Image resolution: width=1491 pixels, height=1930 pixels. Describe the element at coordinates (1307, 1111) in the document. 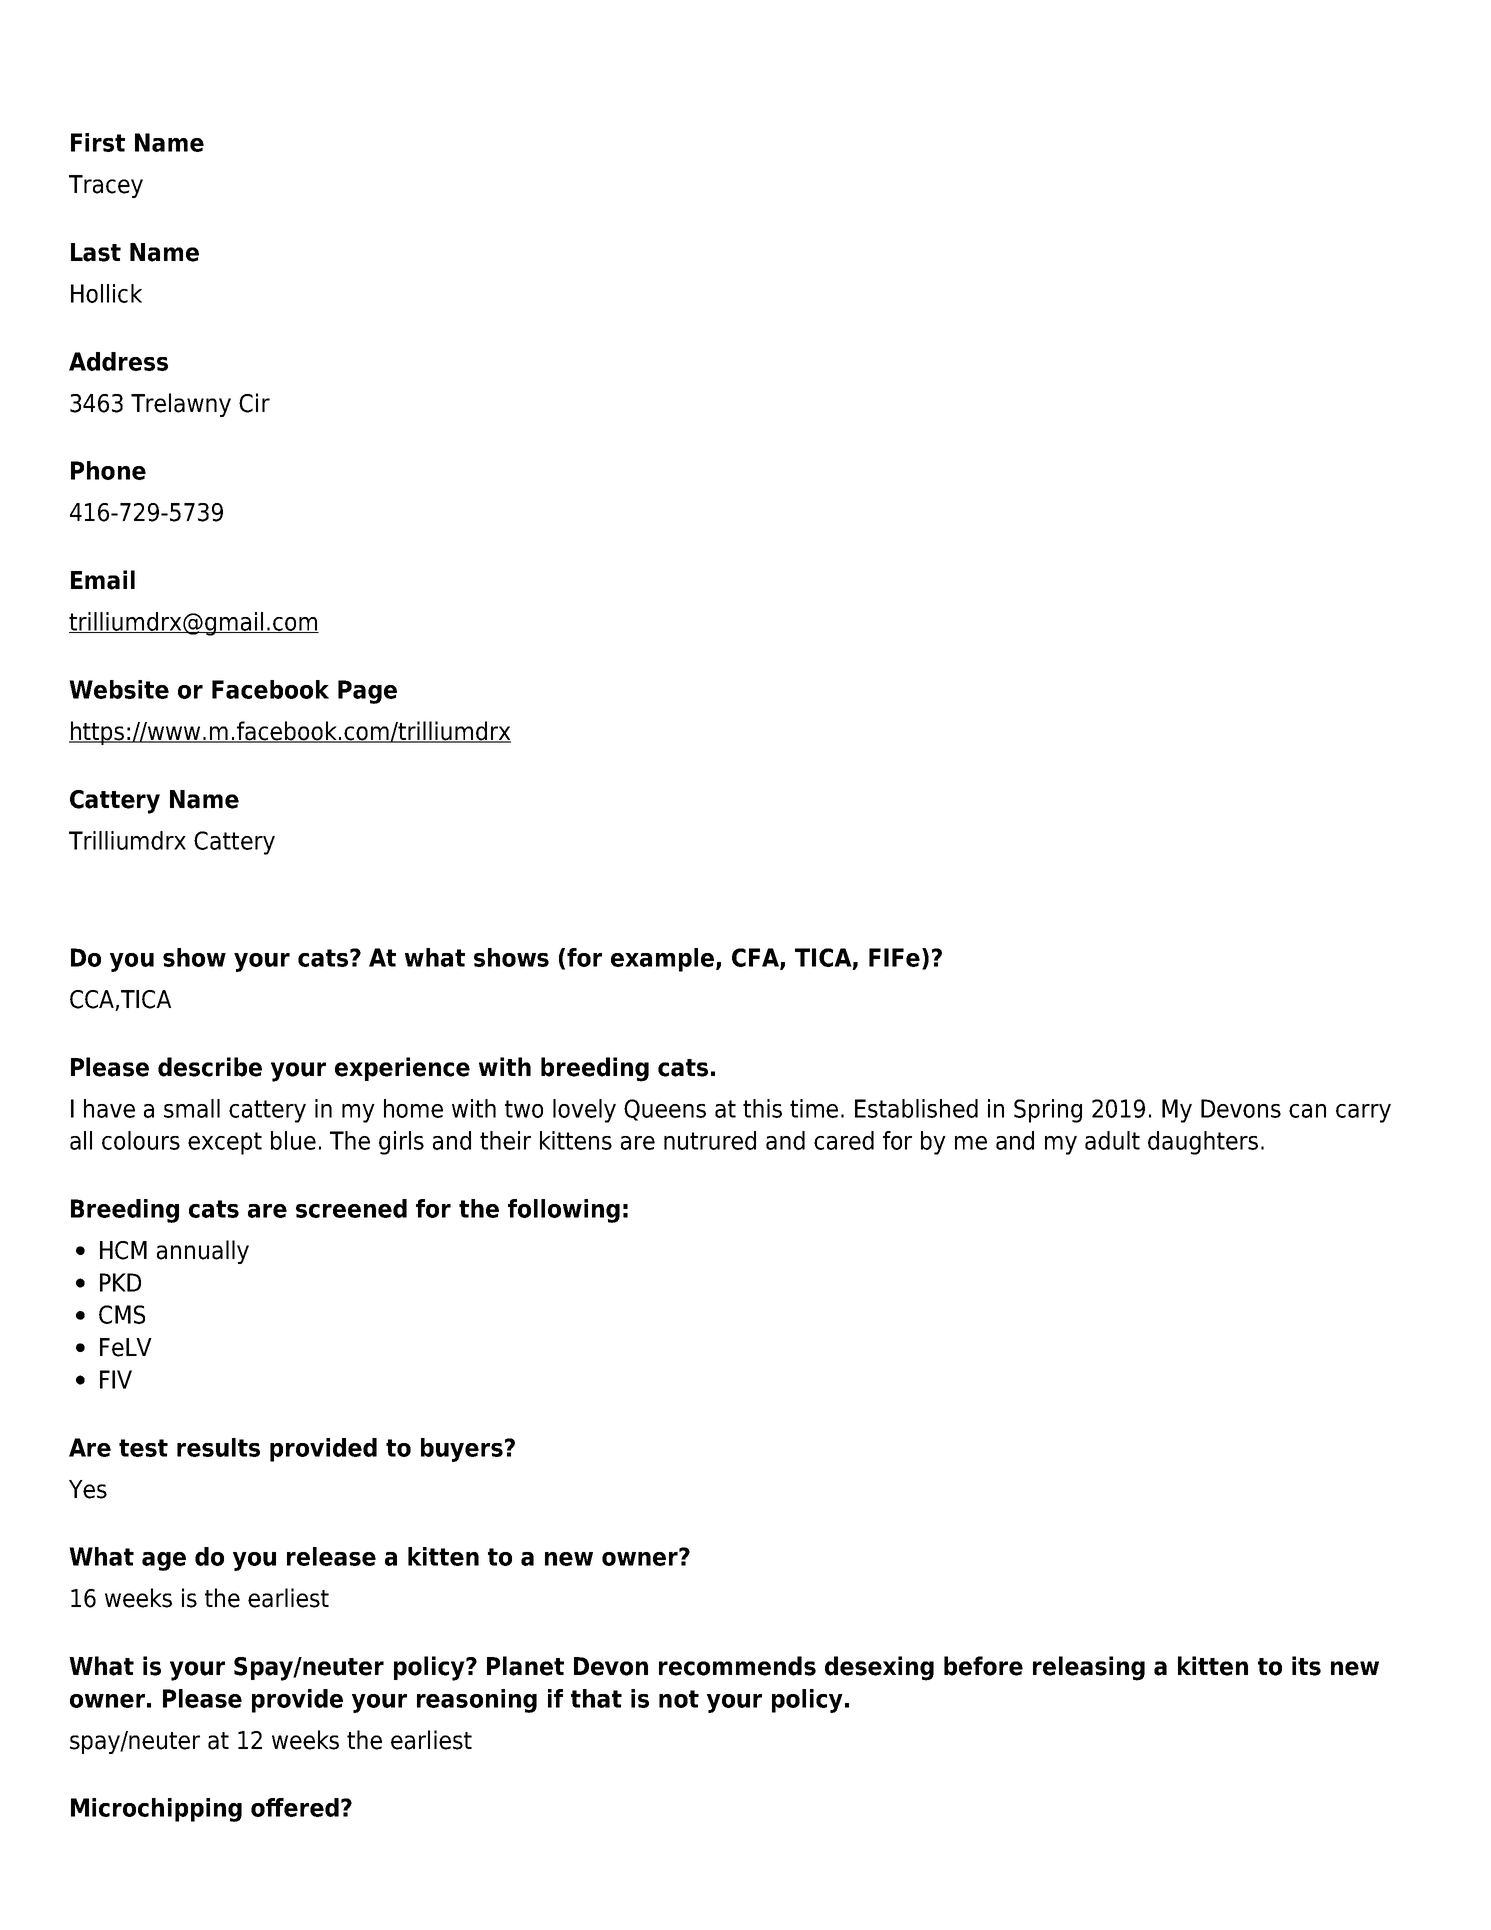

I see `can` at that location.
